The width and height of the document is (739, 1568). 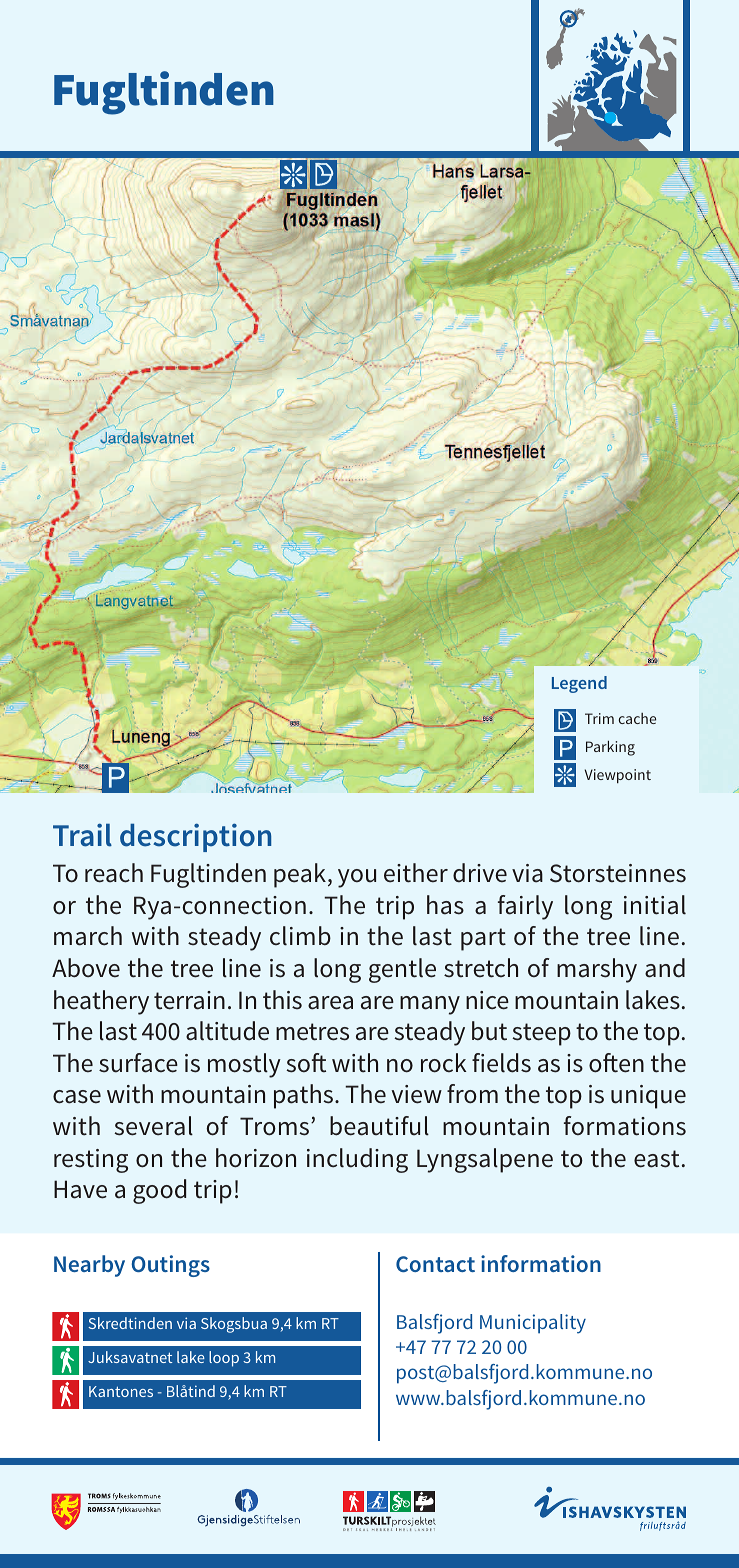 What do you see at coordinates (82, 835) in the document?
I see `Trail` at bounding box center [82, 835].
